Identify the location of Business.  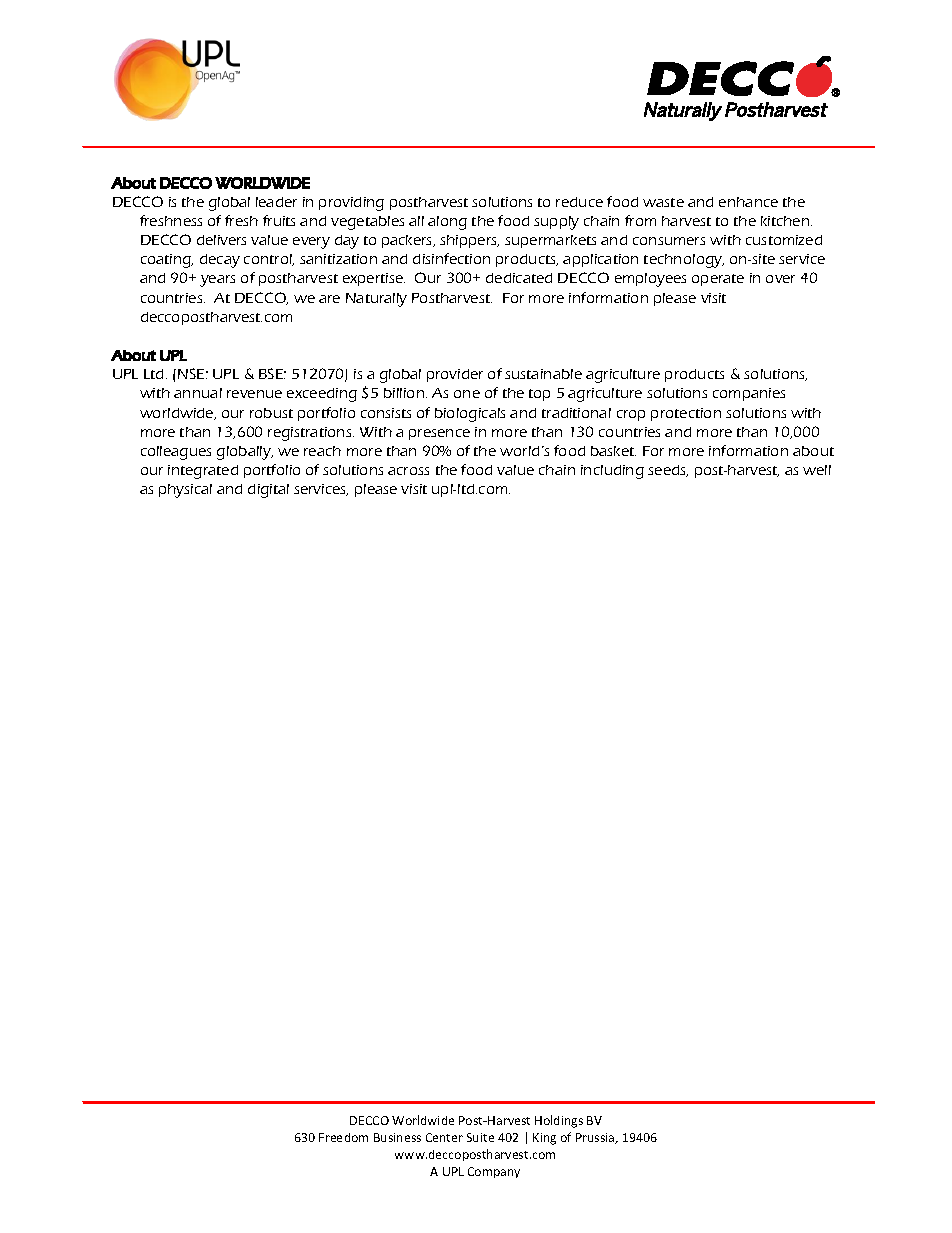
(397, 1137).
